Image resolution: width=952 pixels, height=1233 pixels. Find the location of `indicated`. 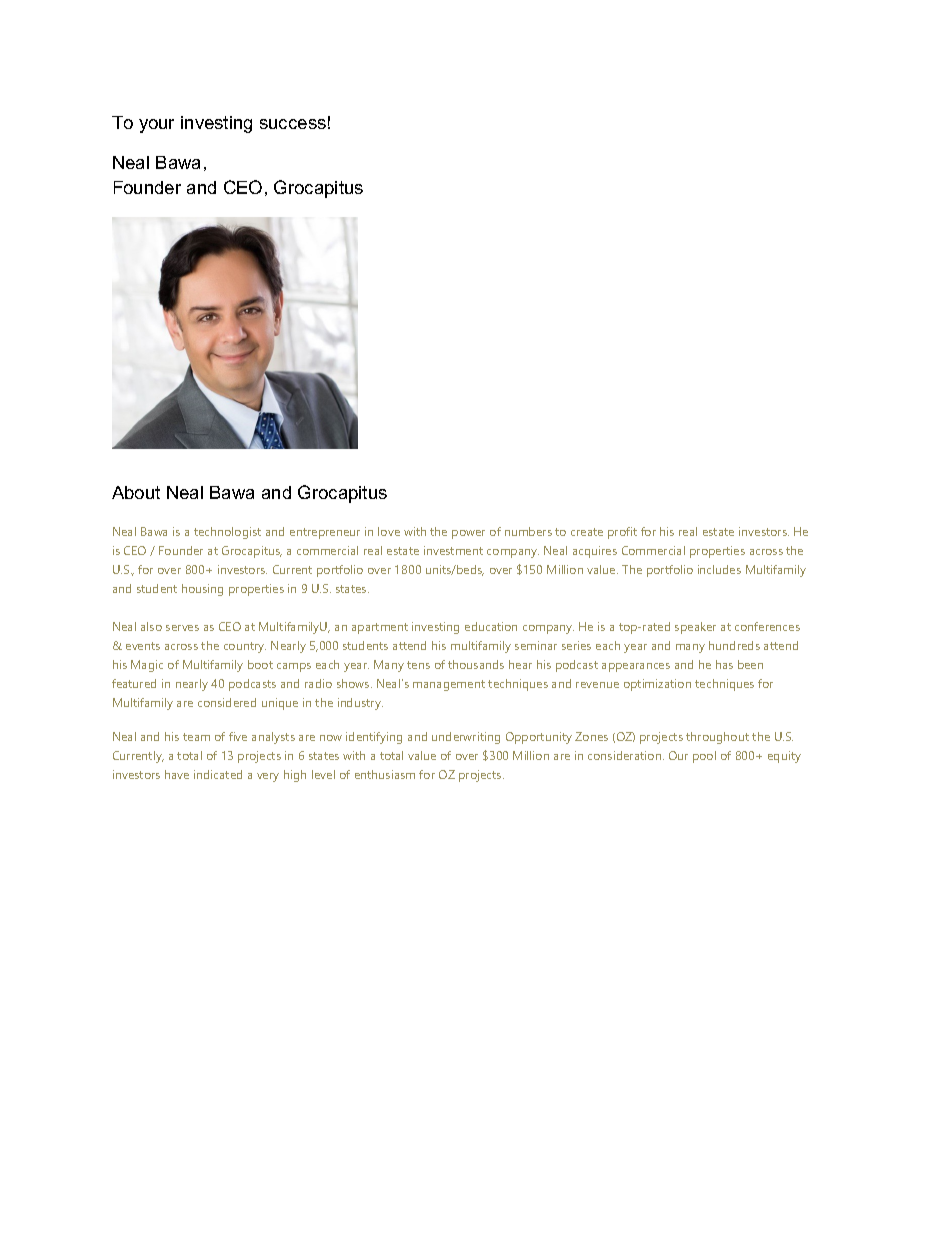

indicated is located at coordinates (218, 774).
